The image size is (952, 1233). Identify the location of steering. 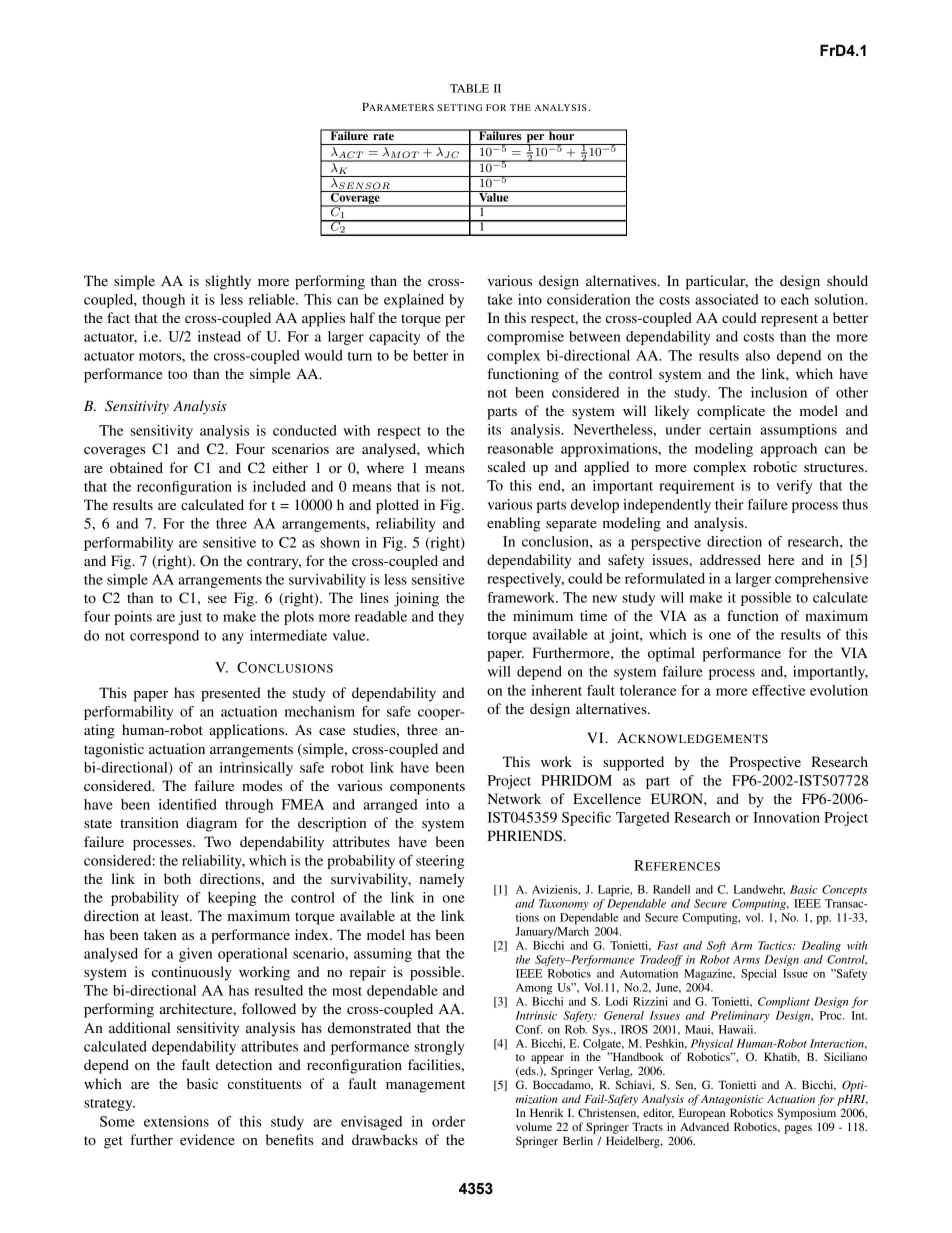
(440, 862).
